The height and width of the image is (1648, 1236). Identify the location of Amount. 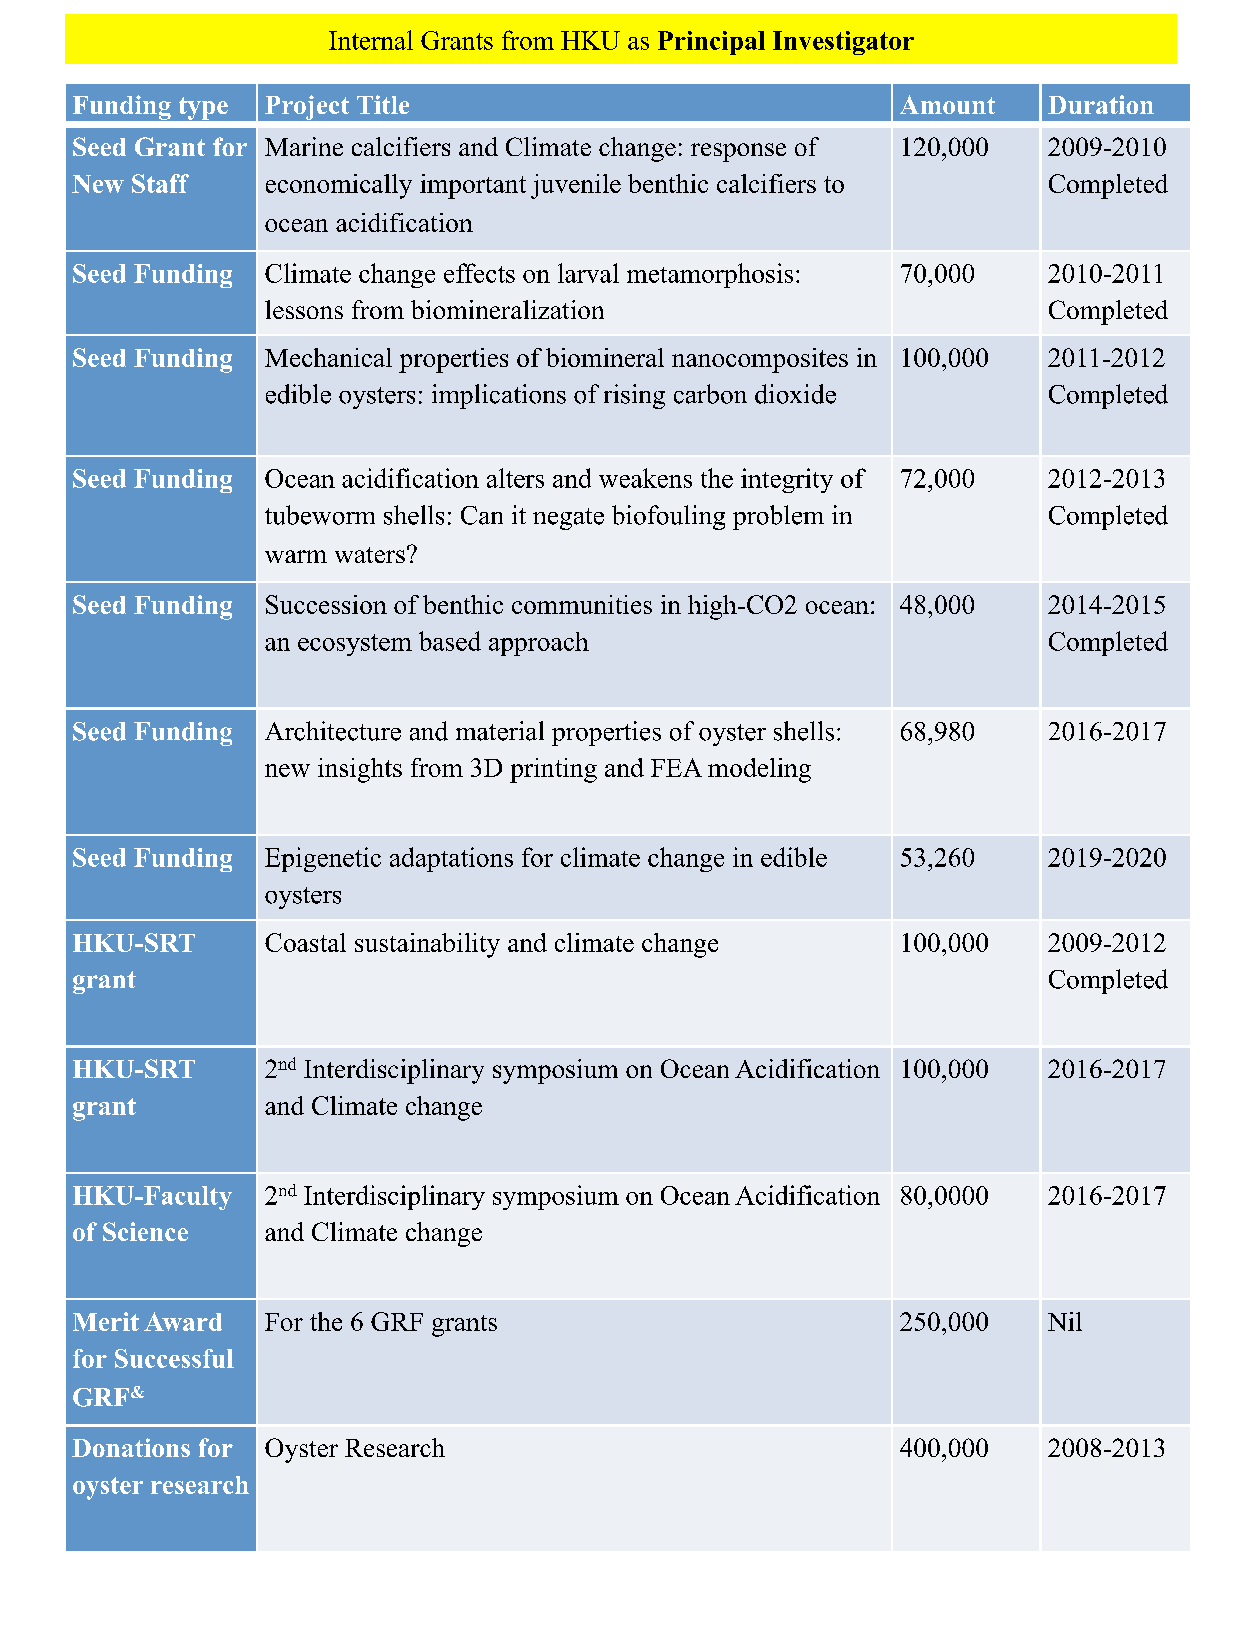
(947, 104).
